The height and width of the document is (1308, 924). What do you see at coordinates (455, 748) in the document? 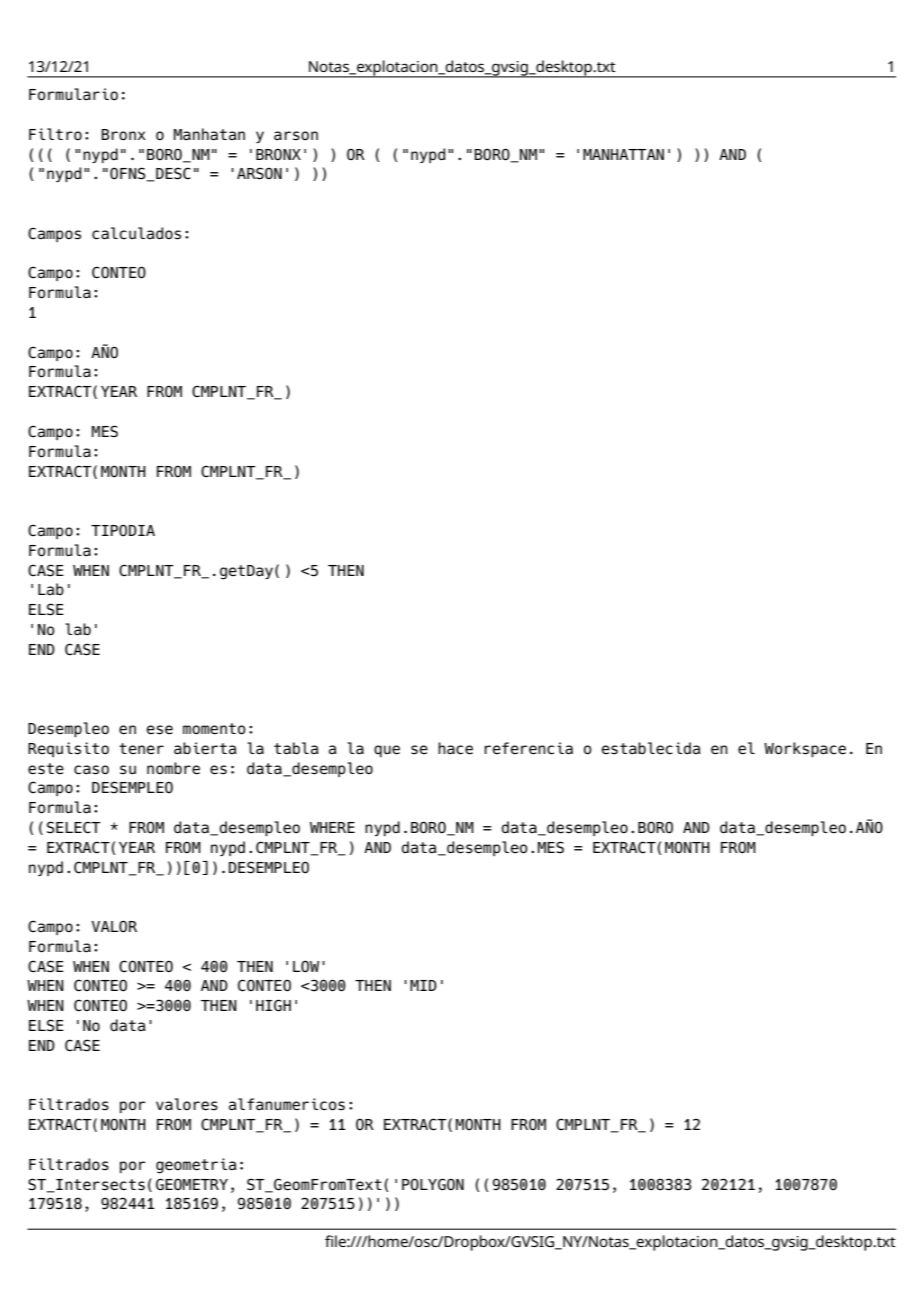
I see `hace` at bounding box center [455, 748].
